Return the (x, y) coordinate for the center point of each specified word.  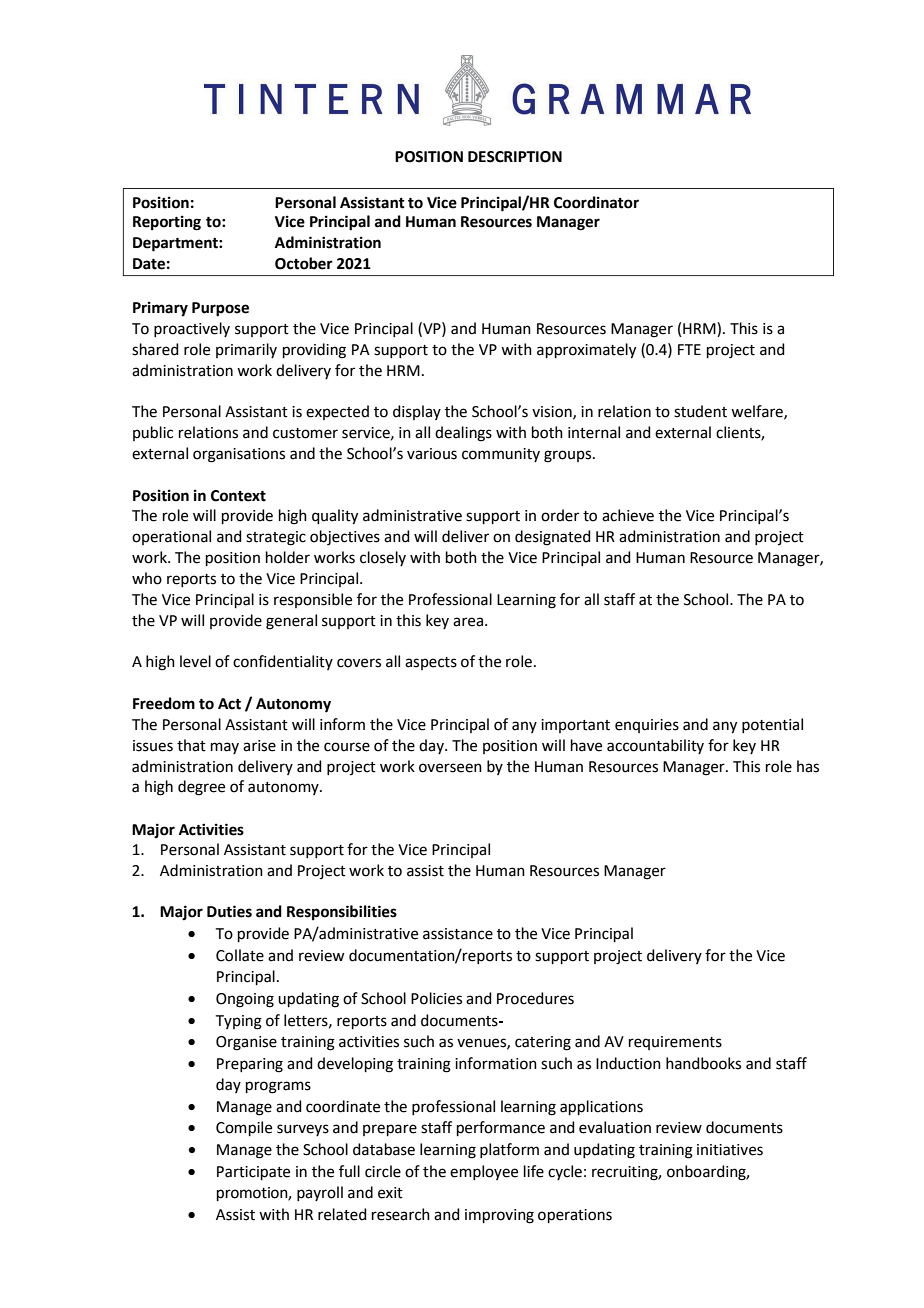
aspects (431, 663)
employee (484, 1172)
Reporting (167, 223)
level (195, 661)
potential (772, 725)
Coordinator (596, 202)
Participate (253, 1173)
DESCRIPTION (515, 157)
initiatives (730, 1150)
